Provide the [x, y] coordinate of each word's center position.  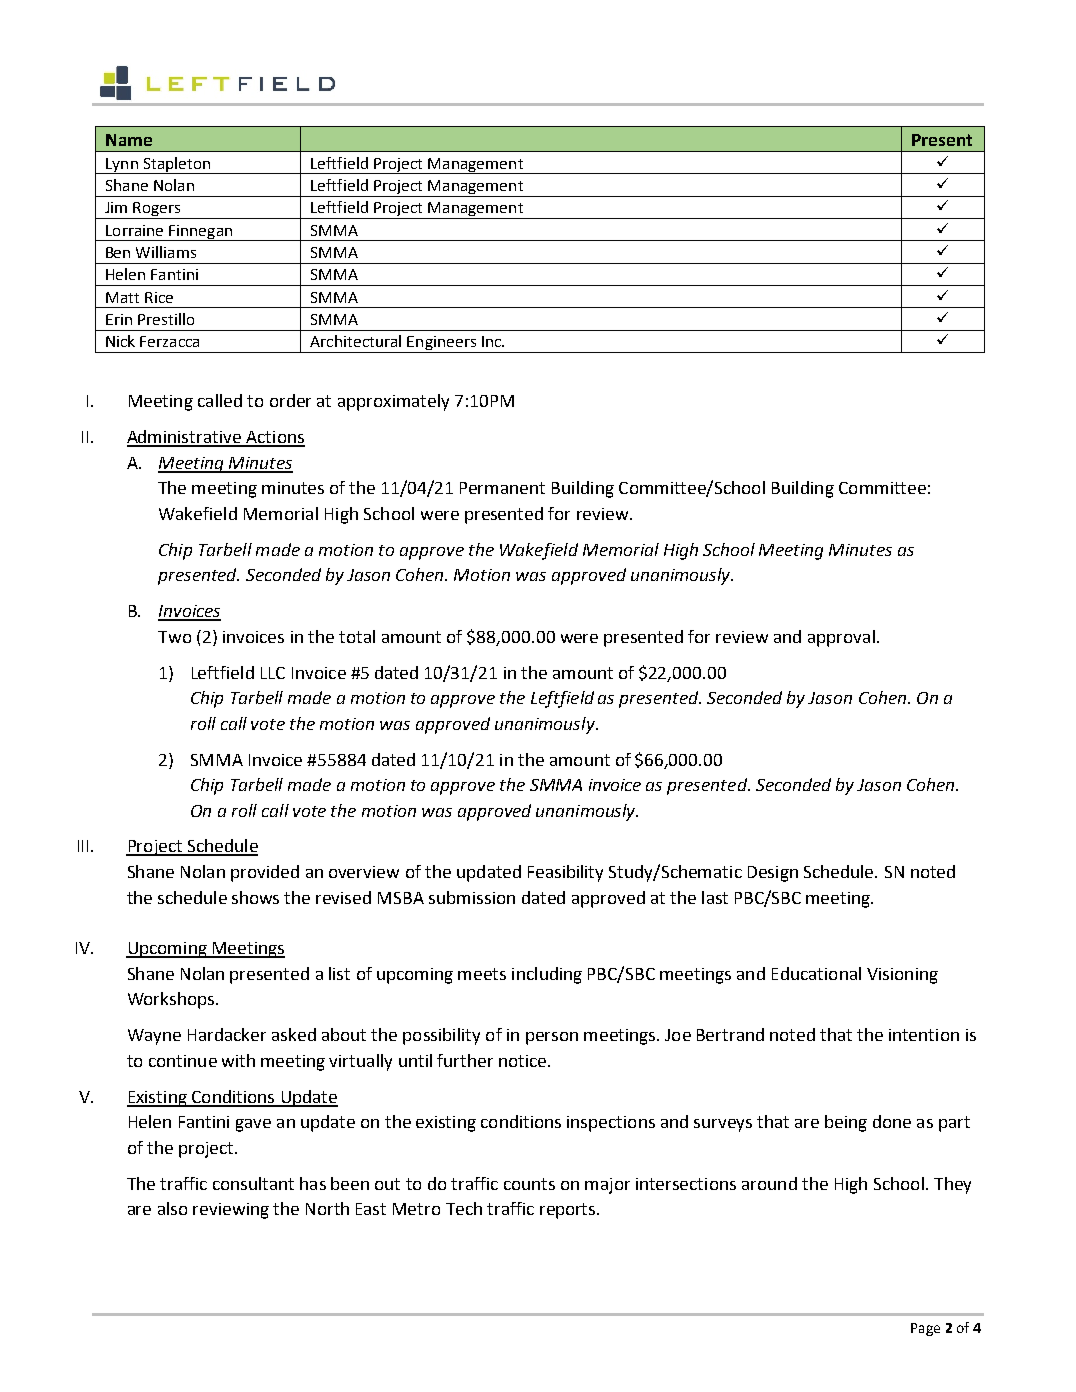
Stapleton [177, 165]
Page [925, 1329]
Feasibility [565, 873]
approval [841, 638]
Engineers [442, 344]
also [172, 1208]
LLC [273, 673]
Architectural [355, 341]
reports [569, 1211]
